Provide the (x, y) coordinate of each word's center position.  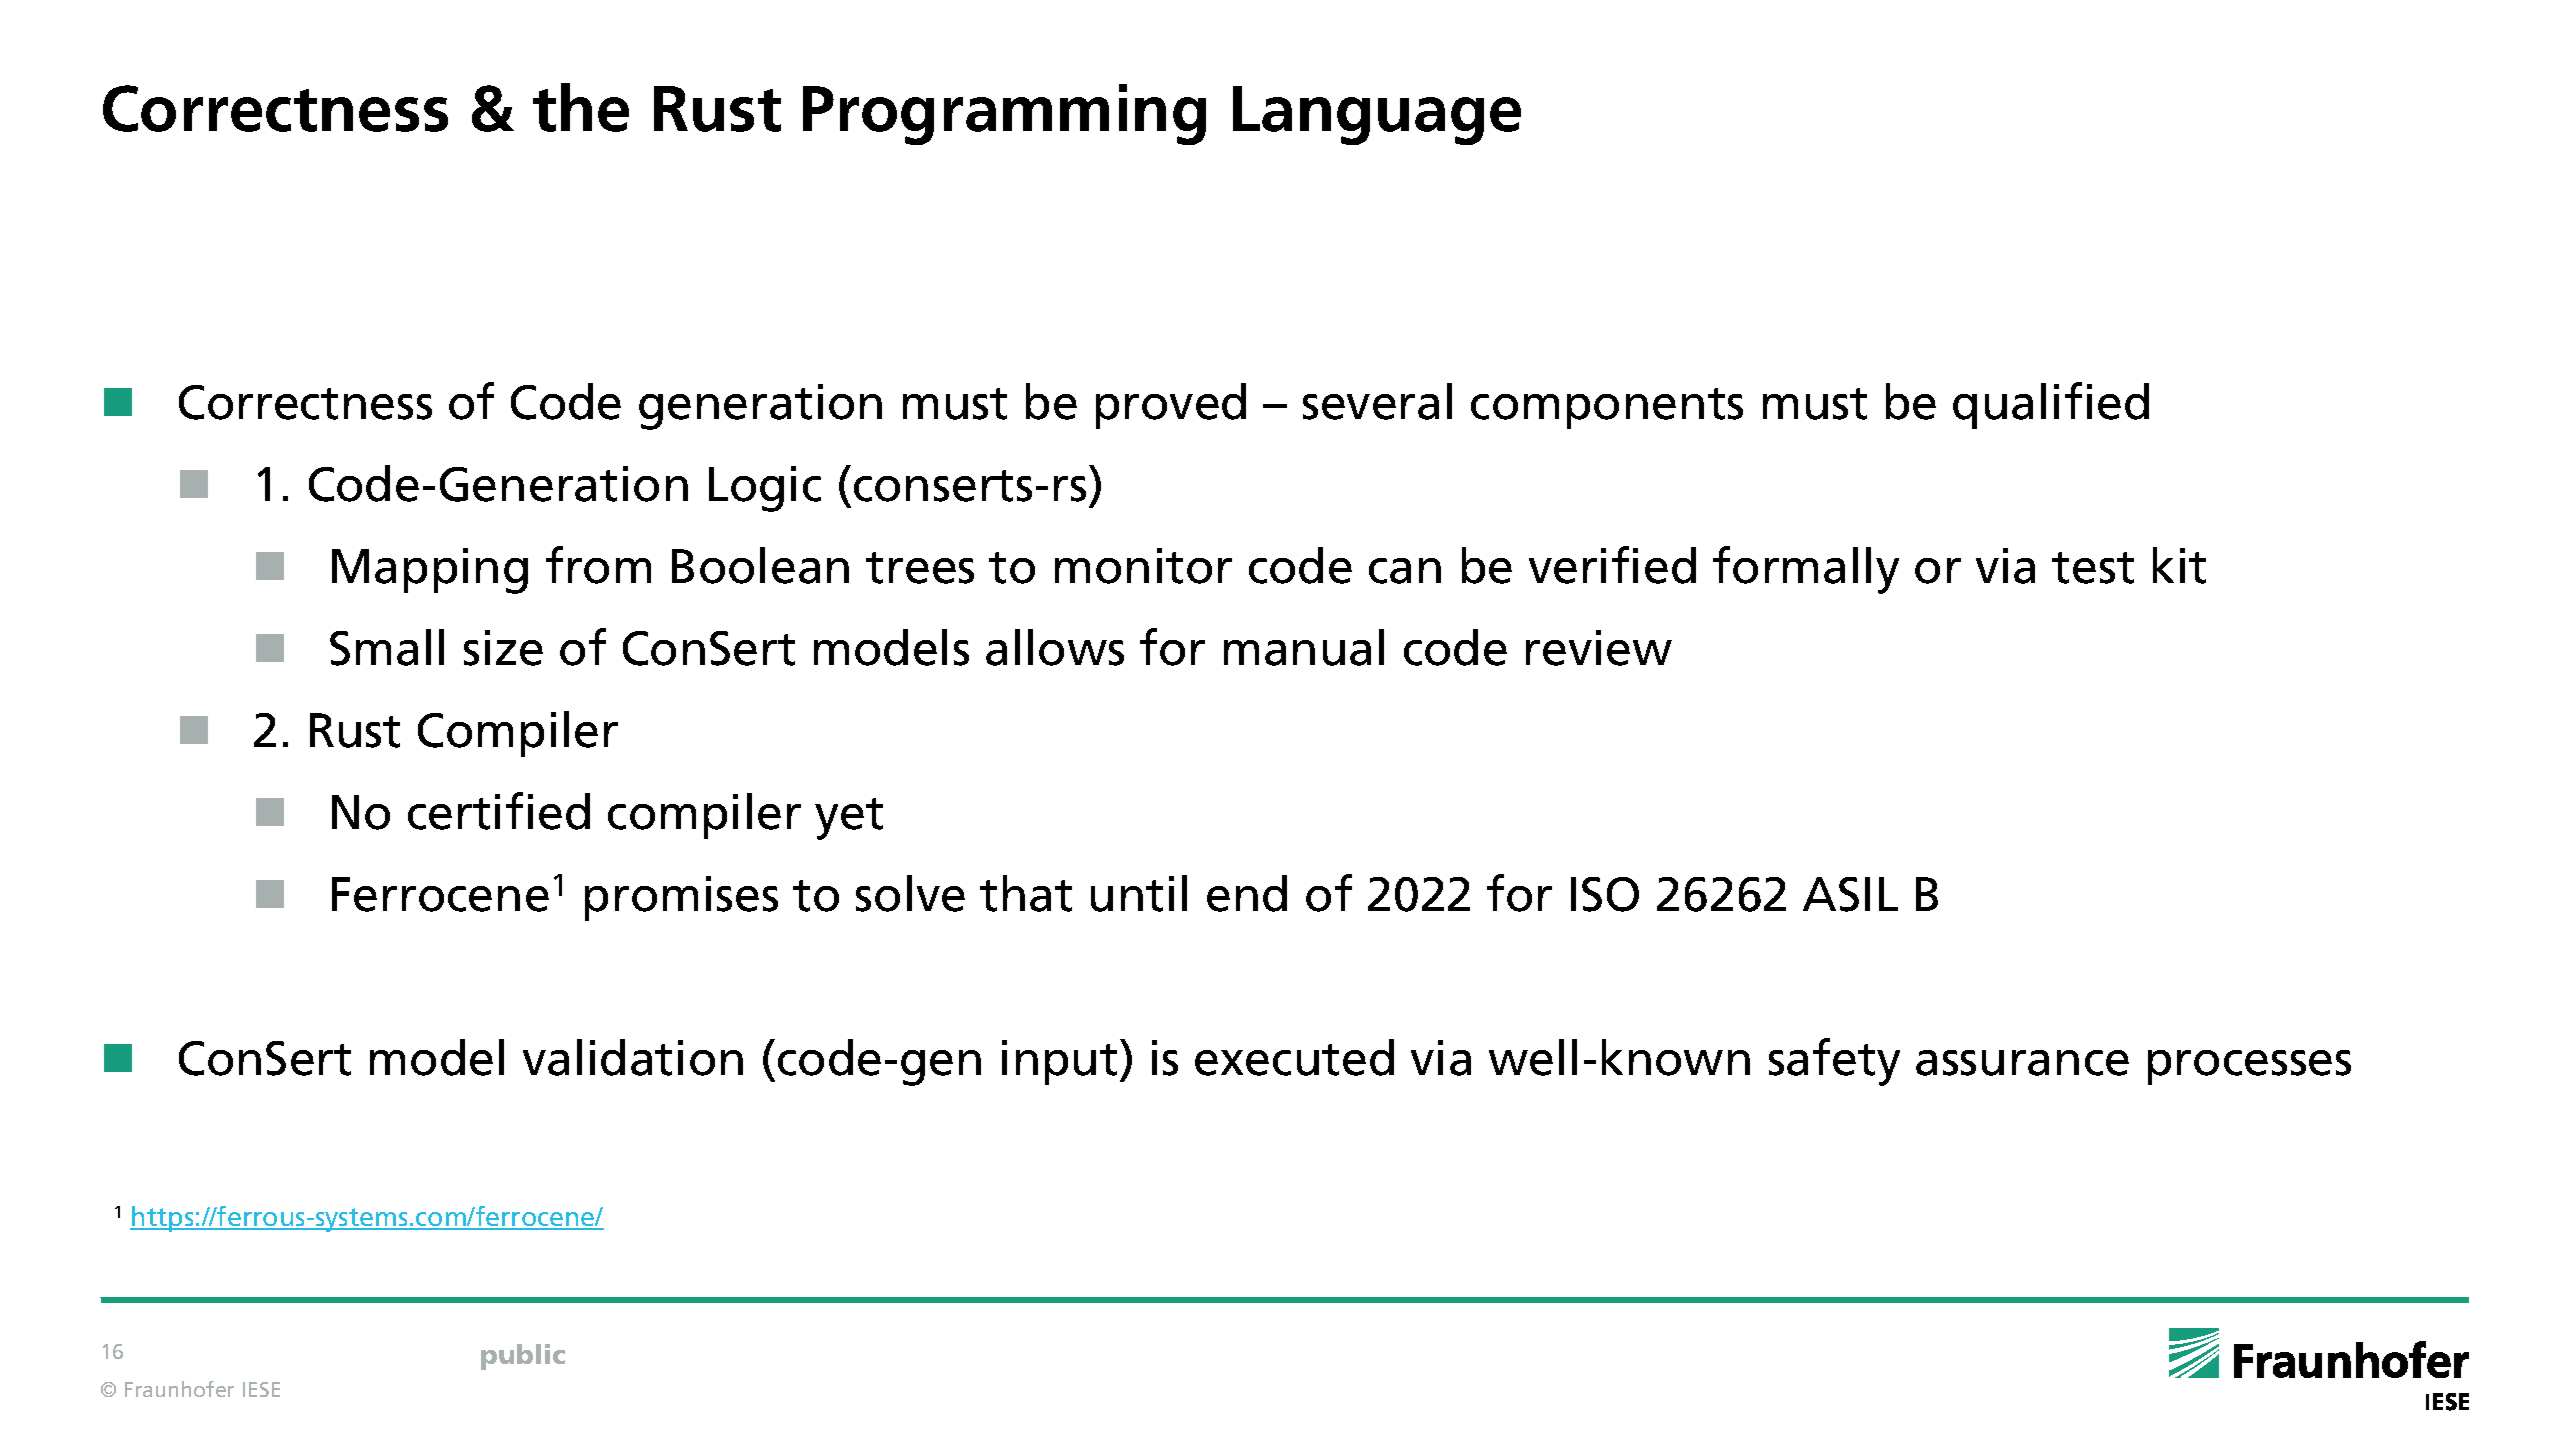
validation (633, 1057)
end (1247, 893)
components (1607, 408)
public (523, 1357)
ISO (1605, 894)
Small (387, 647)
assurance (2022, 1063)
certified (499, 811)
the (581, 107)
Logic (765, 489)
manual (1304, 647)
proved (1171, 406)
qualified (2051, 405)
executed (1294, 1057)
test (2093, 568)
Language (1377, 115)
